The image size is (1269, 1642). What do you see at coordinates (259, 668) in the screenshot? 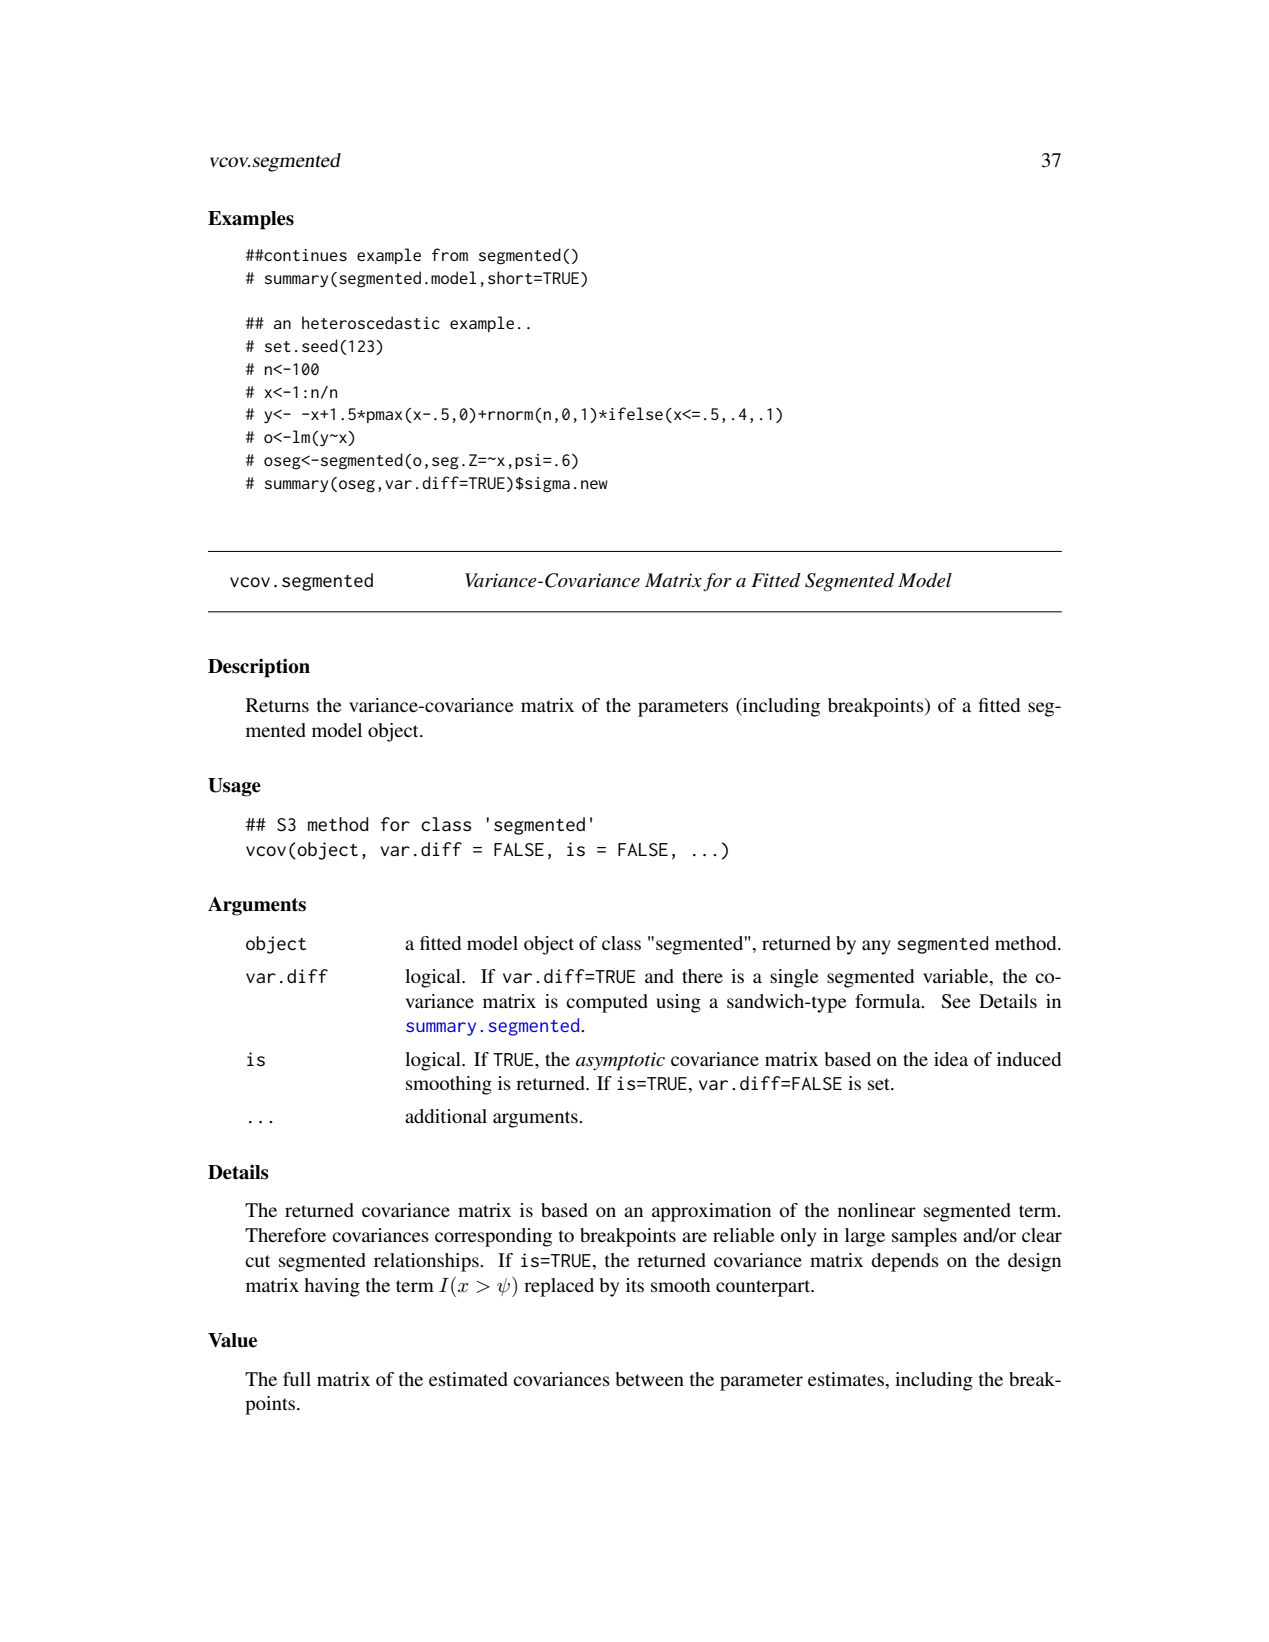
I see `Description` at bounding box center [259, 668].
